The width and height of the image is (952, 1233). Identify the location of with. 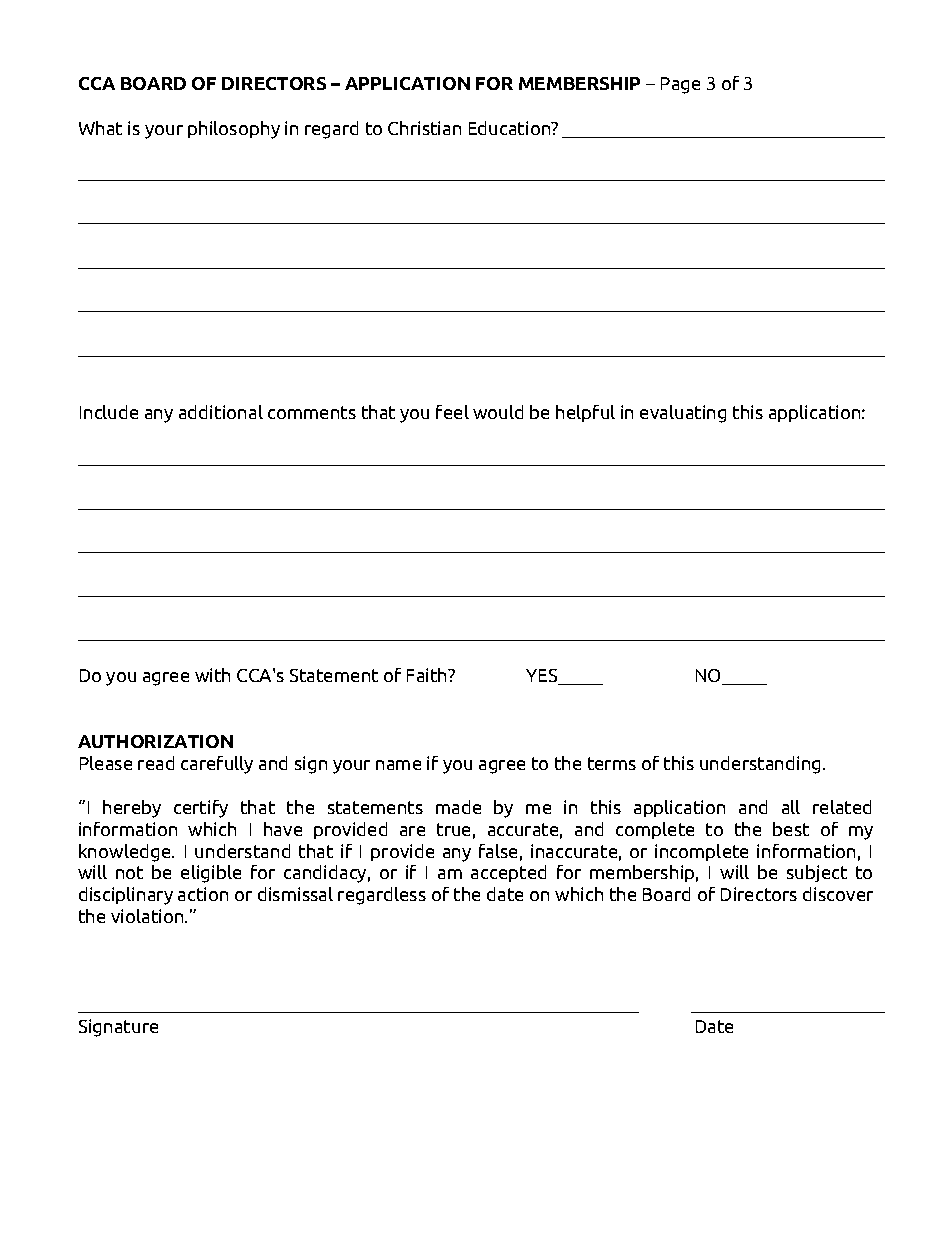
(212, 675).
